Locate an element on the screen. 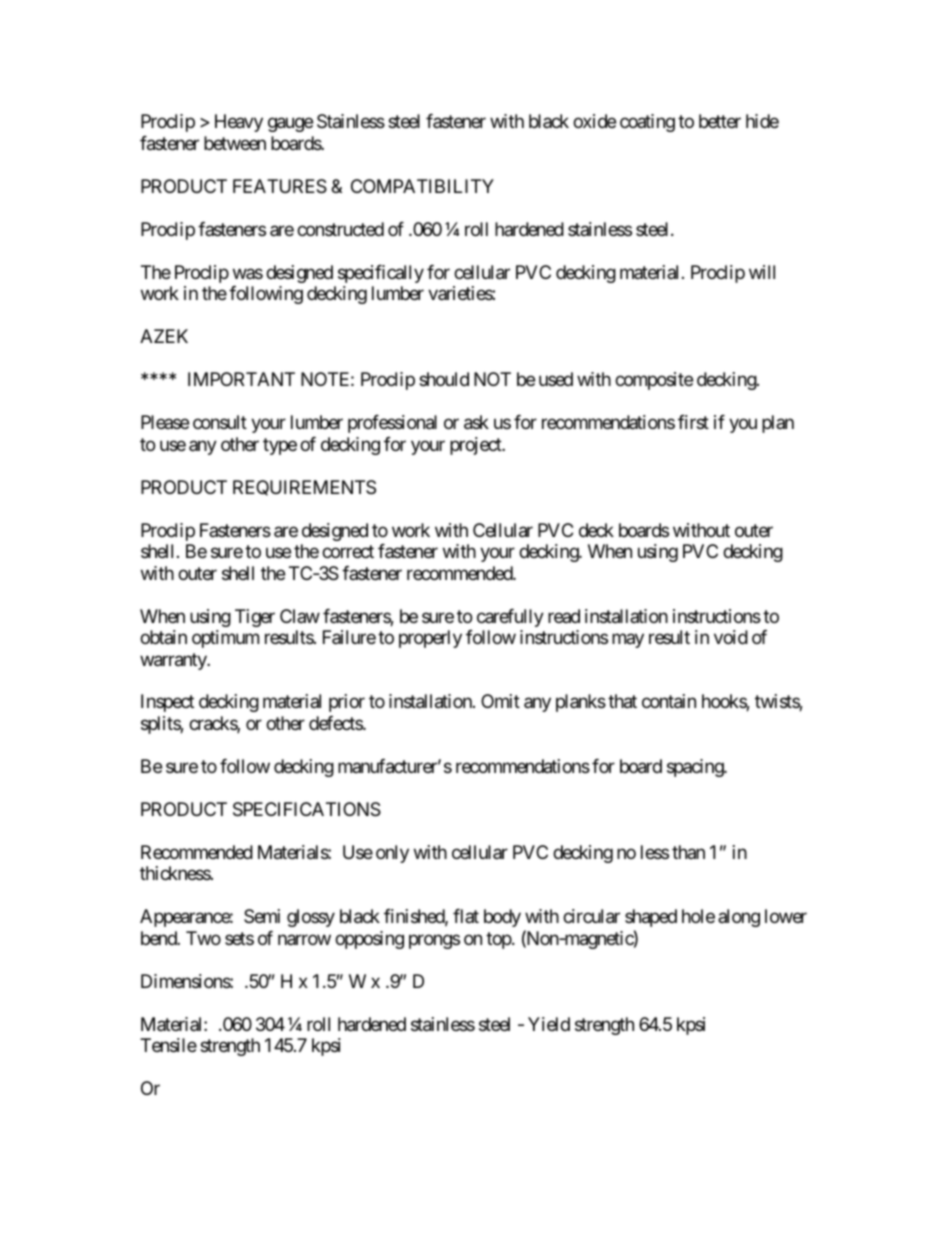 The image size is (952, 1233). between is located at coordinates (235, 143).
